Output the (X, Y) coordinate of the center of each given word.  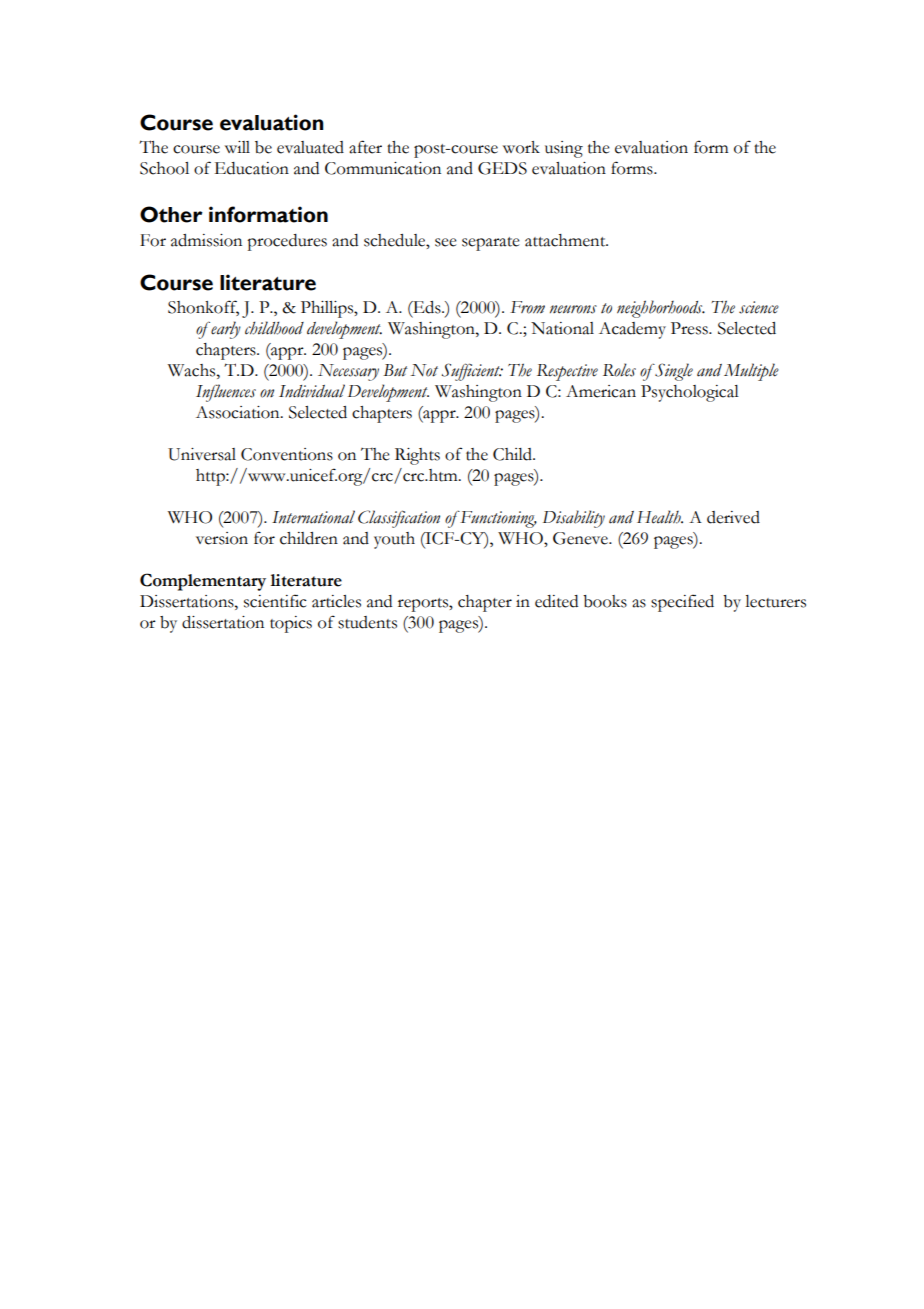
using (564, 149)
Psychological (690, 393)
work (521, 147)
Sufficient (472, 372)
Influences (226, 393)
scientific (275, 601)
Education (251, 168)
